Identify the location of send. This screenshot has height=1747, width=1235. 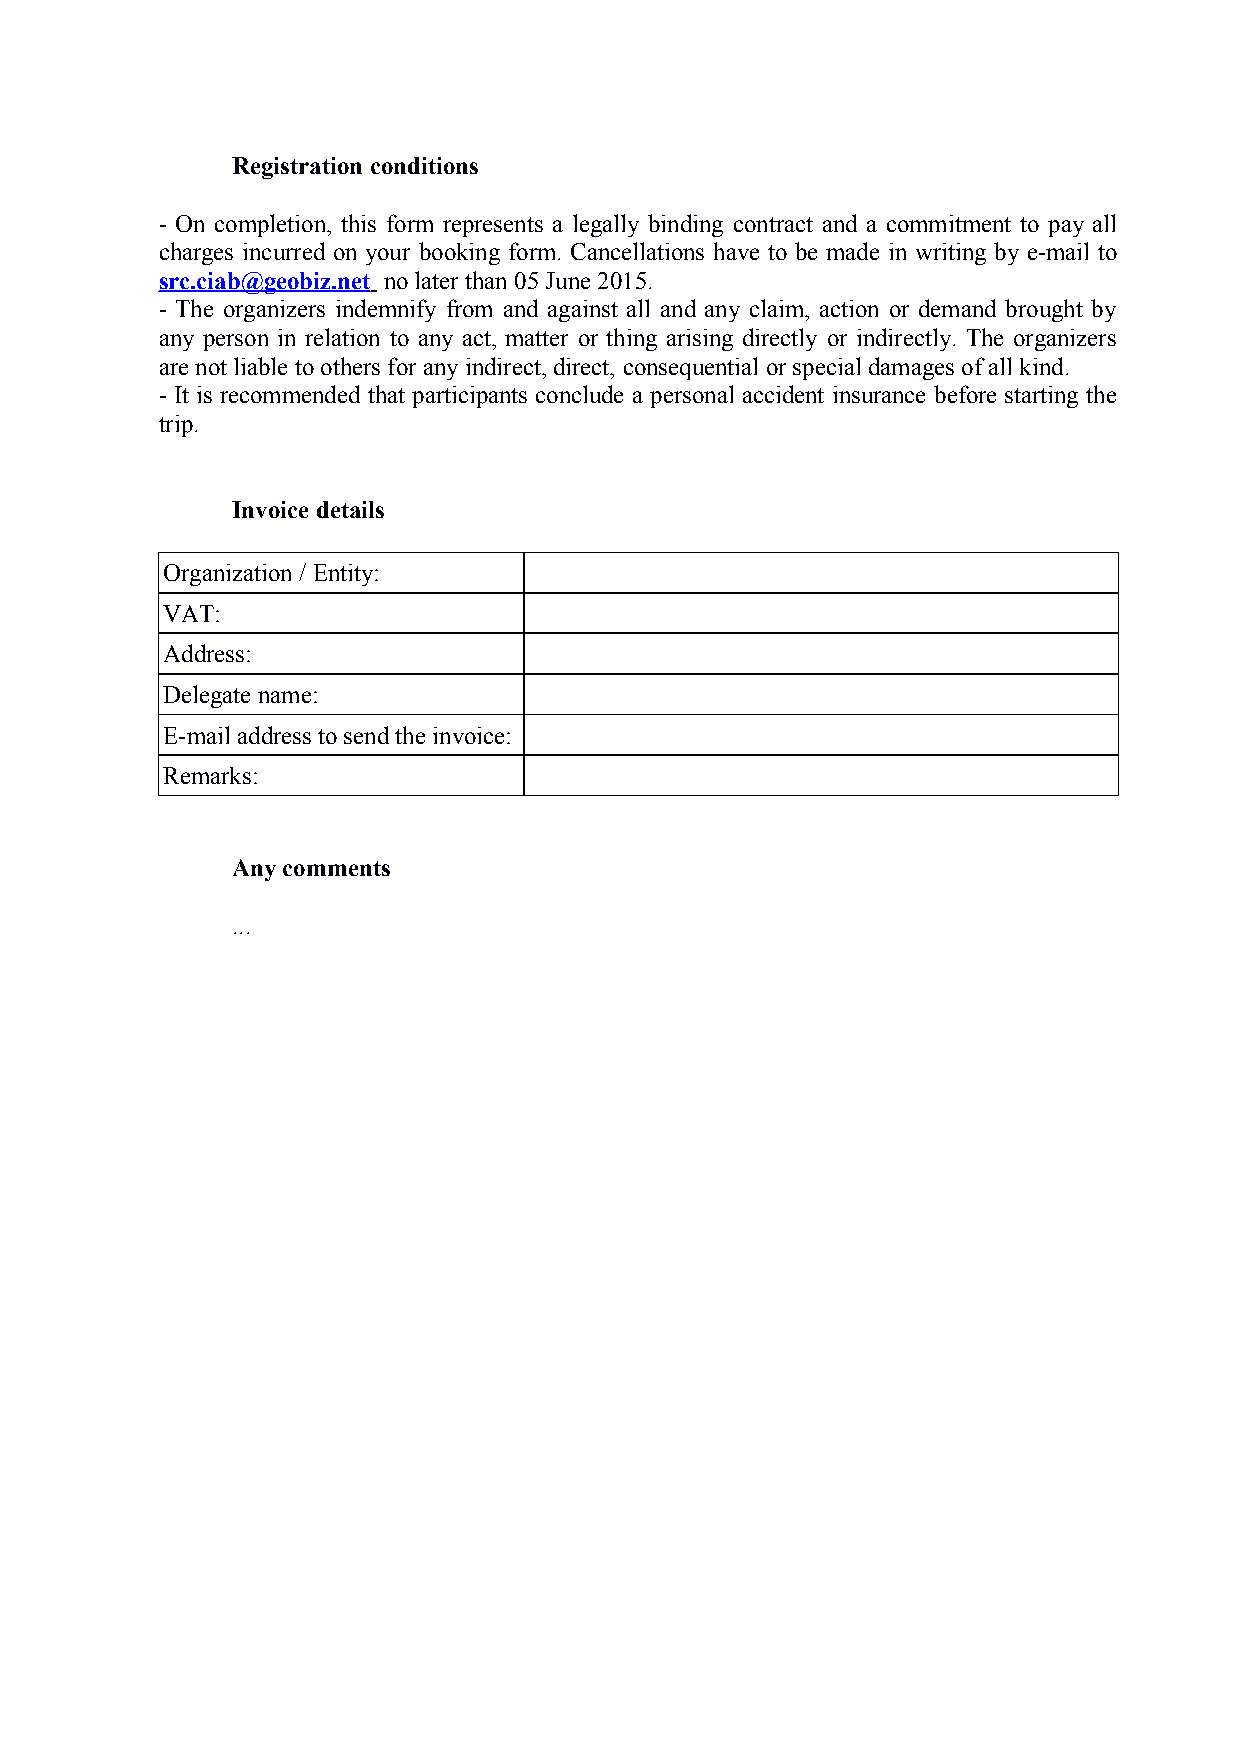
(366, 735).
